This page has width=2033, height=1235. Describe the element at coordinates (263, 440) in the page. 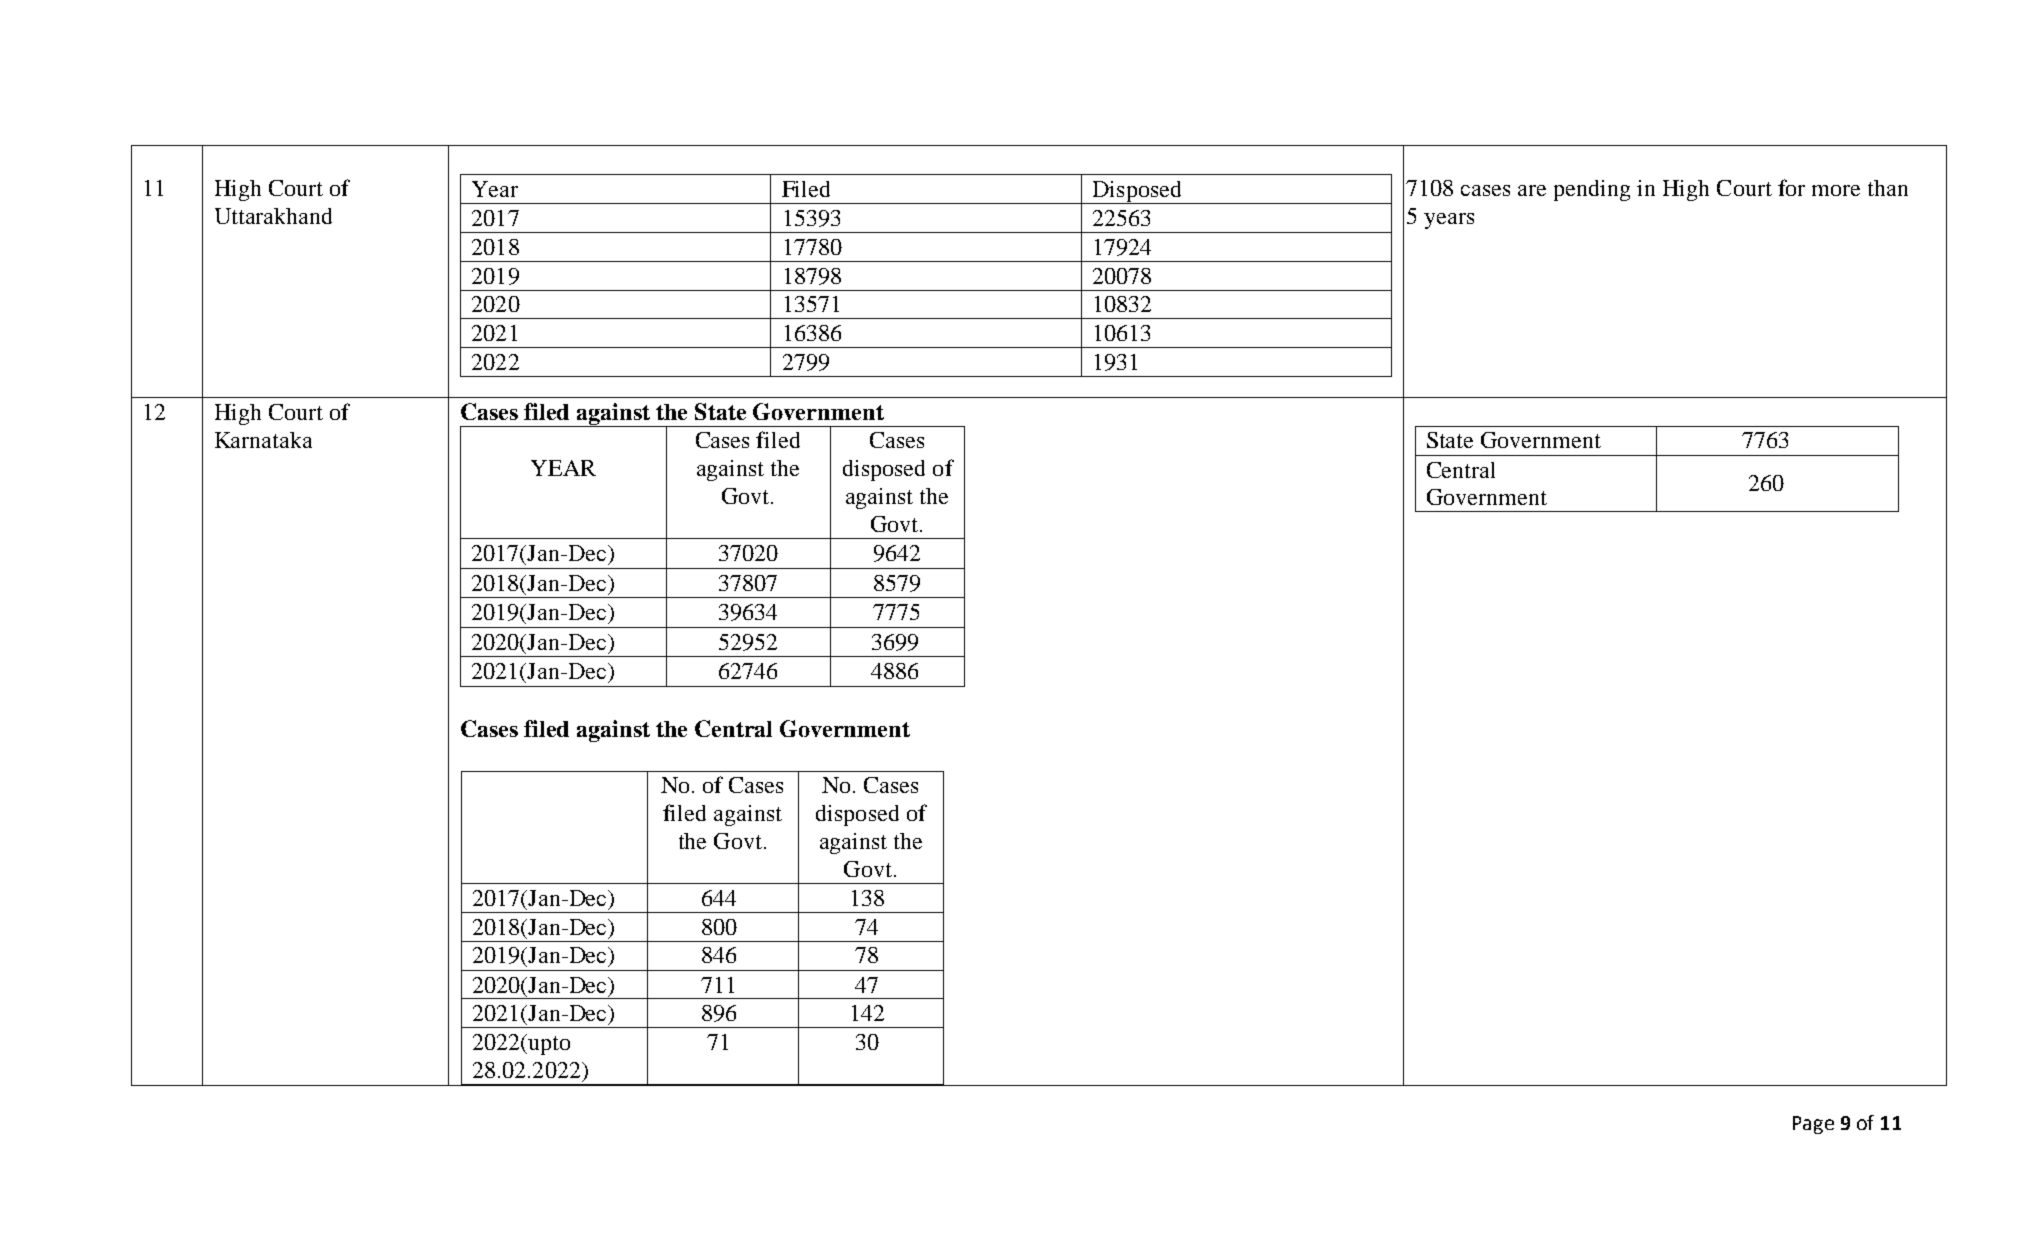

I see `Karnataka` at that location.
